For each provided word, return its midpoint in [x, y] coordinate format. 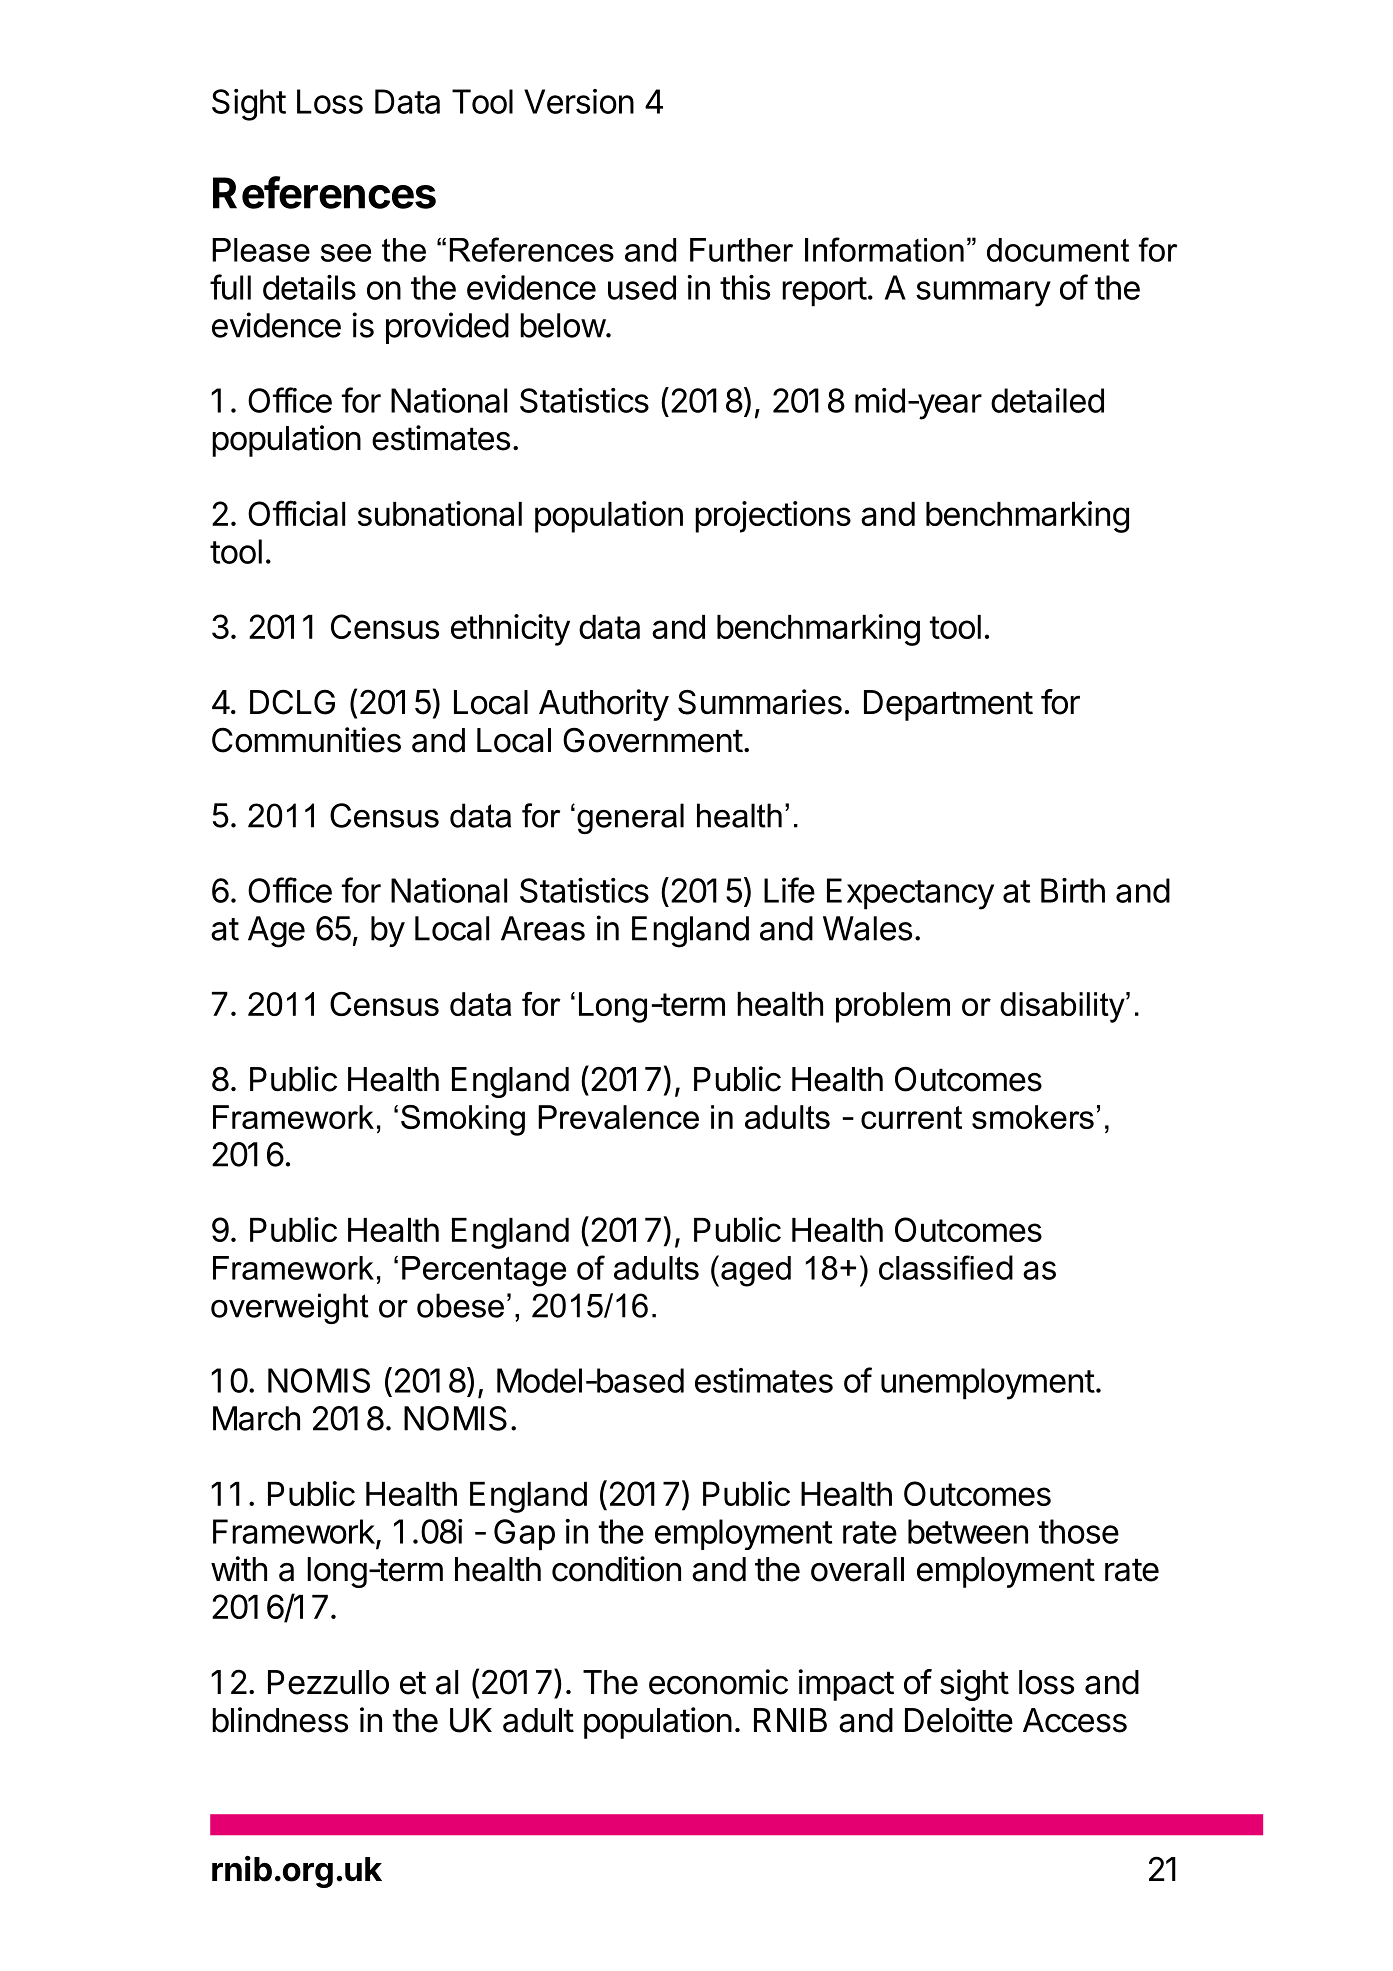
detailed [1047, 400]
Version [579, 101]
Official [296, 513]
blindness [280, 1720]
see [346, 253]
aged [756, 1271]
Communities [306, 740]
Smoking [463, 1120]
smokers [1033, 1117]
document [1058, 250]
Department [948, 705]
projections [773, 517]
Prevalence [618, 1117]
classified [946, 1267]
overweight [290, 1308]
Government [653, 740]
